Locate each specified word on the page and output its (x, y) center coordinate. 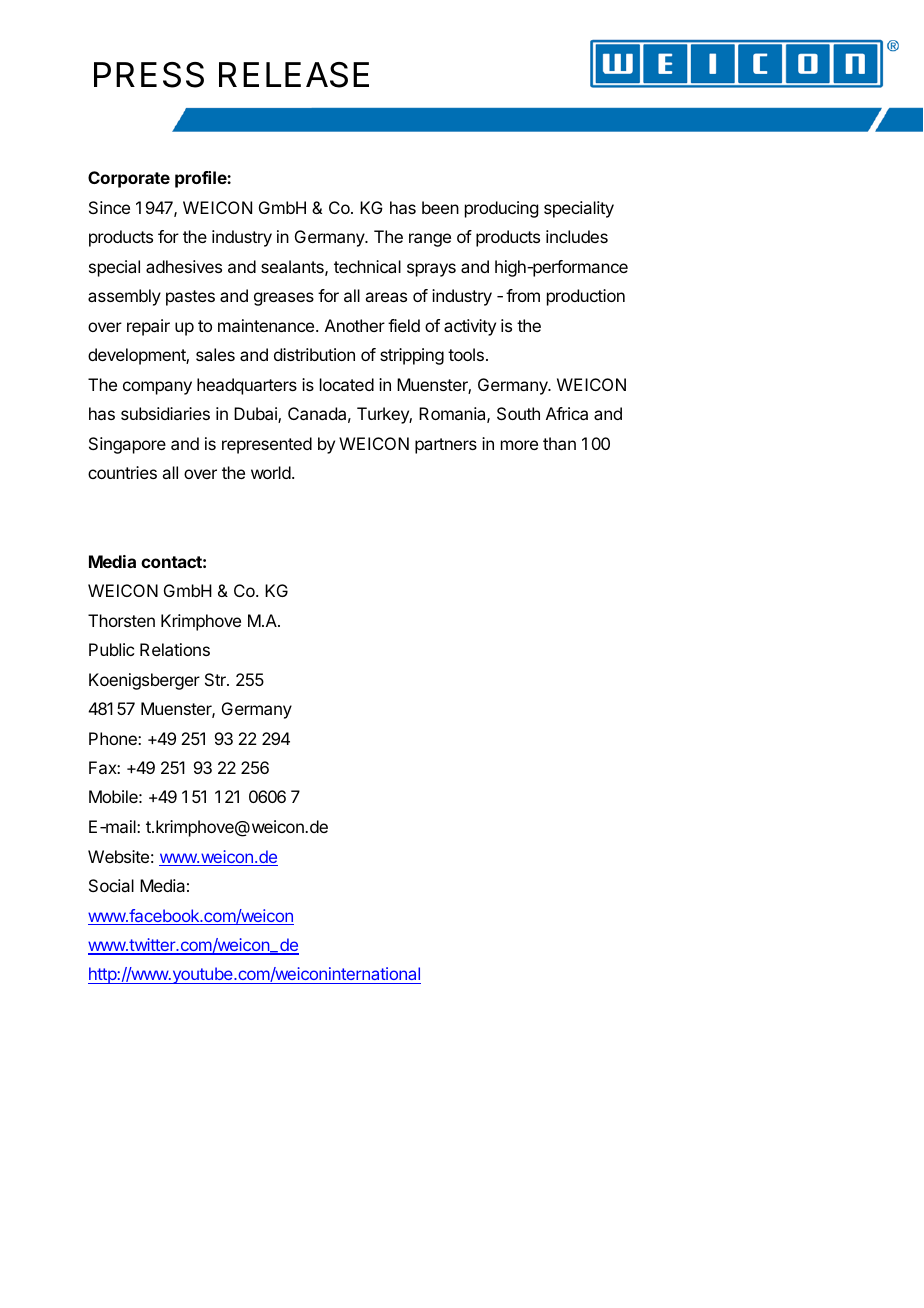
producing (501, 209)
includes (577, 236)
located (347, 384)
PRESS (149, 75)
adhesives (184, 266)
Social (111, 885)
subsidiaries (165, 413)
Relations (175, 649)
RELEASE (294, 75)
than (559, 443)
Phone (114, 738)
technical (367, 266)
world (272, 472)
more (519, 445)
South (518, 413)
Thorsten (121, 620)
